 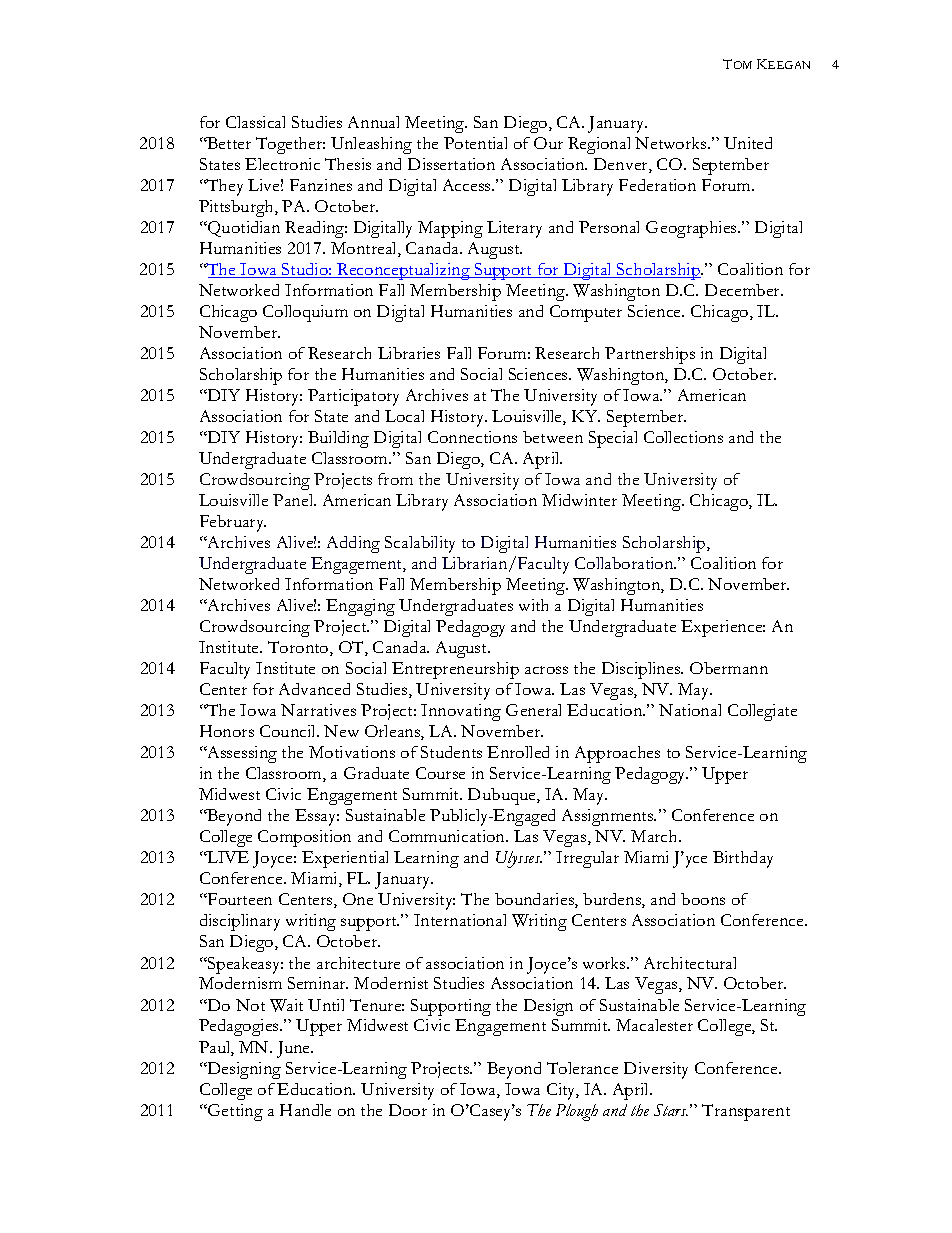 I want to click on Disciplines, so click(x=642, y=670).
